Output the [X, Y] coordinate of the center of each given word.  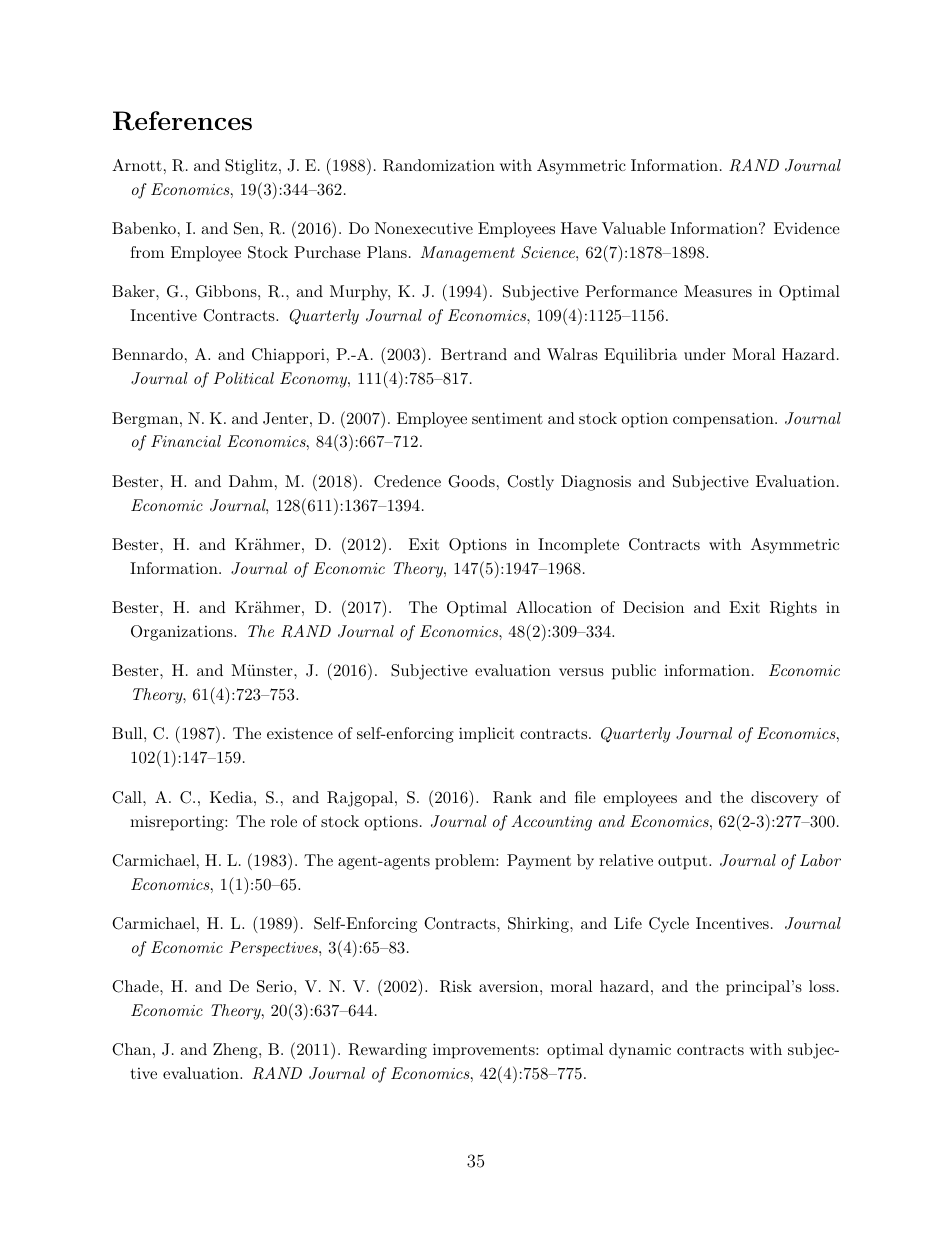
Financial [186, 441]
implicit [486, 735]
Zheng [236, 1051]
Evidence [807, 228]
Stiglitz [251, 167]
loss [822, 986]
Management [468, 254]
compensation [723, 420]
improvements [485, 1051]
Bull [128, 733]
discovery [784, 799]
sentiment [507, 418]
